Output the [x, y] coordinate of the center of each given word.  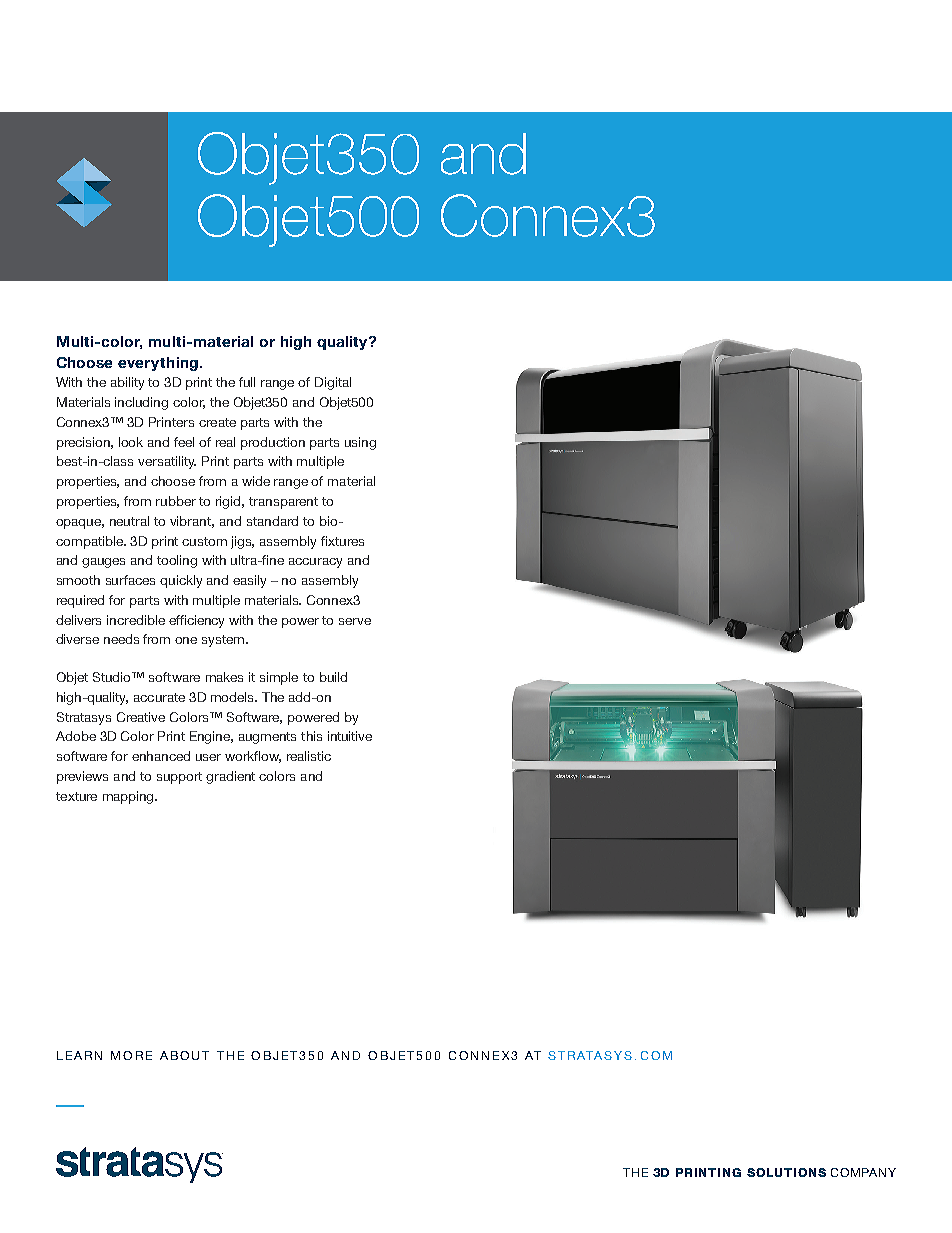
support [179, 778]
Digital [333, 383]
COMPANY [863, 1172]
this [311, 736]
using [360, 443]
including [141, 403]
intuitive [350, 736]
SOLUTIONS [786, 1172]
